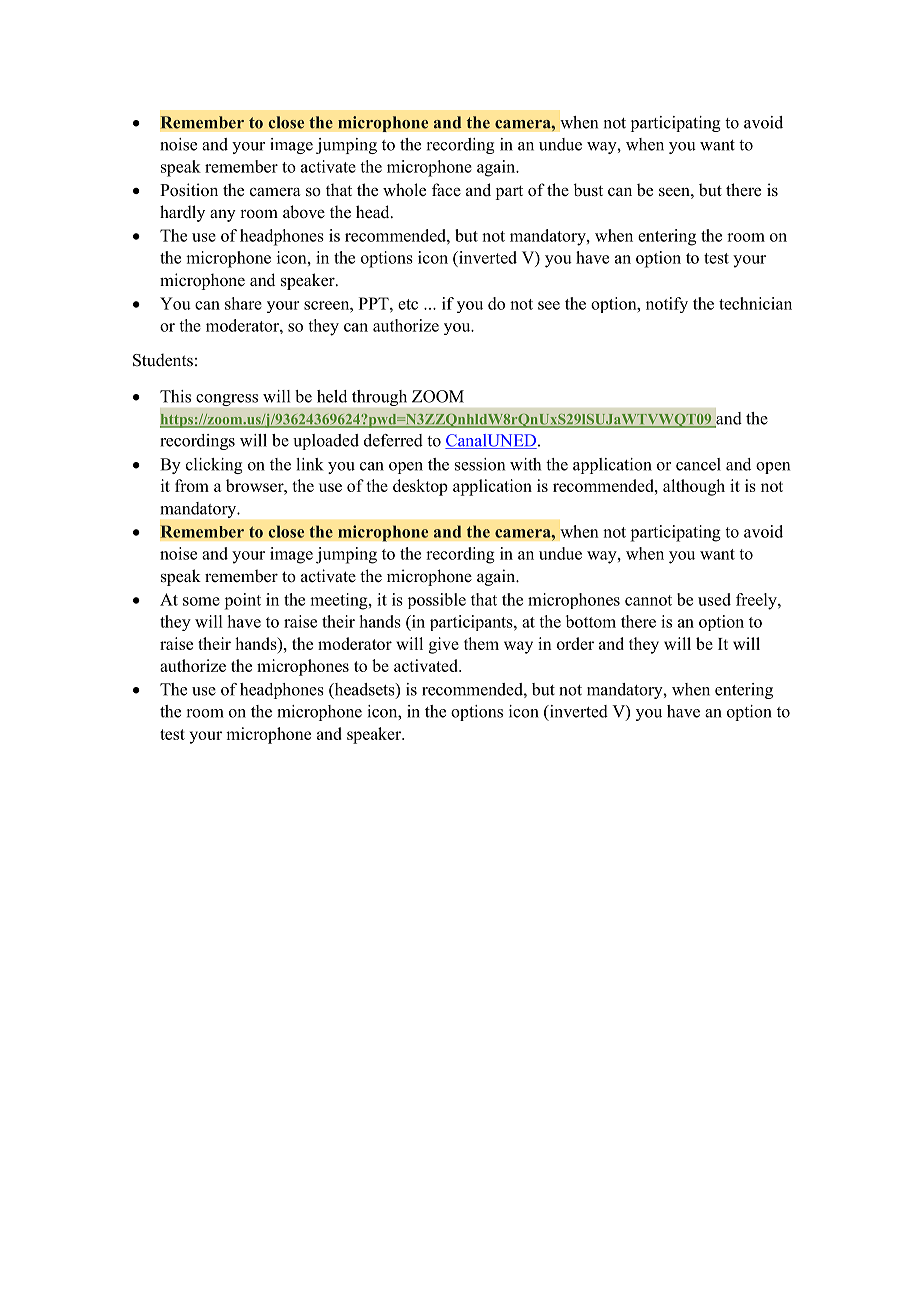 The width and height of the document is (924, 1308). What do you see at coordinates (163, 360) in the document?
I see `Students` at bounding box center [163, 360].
